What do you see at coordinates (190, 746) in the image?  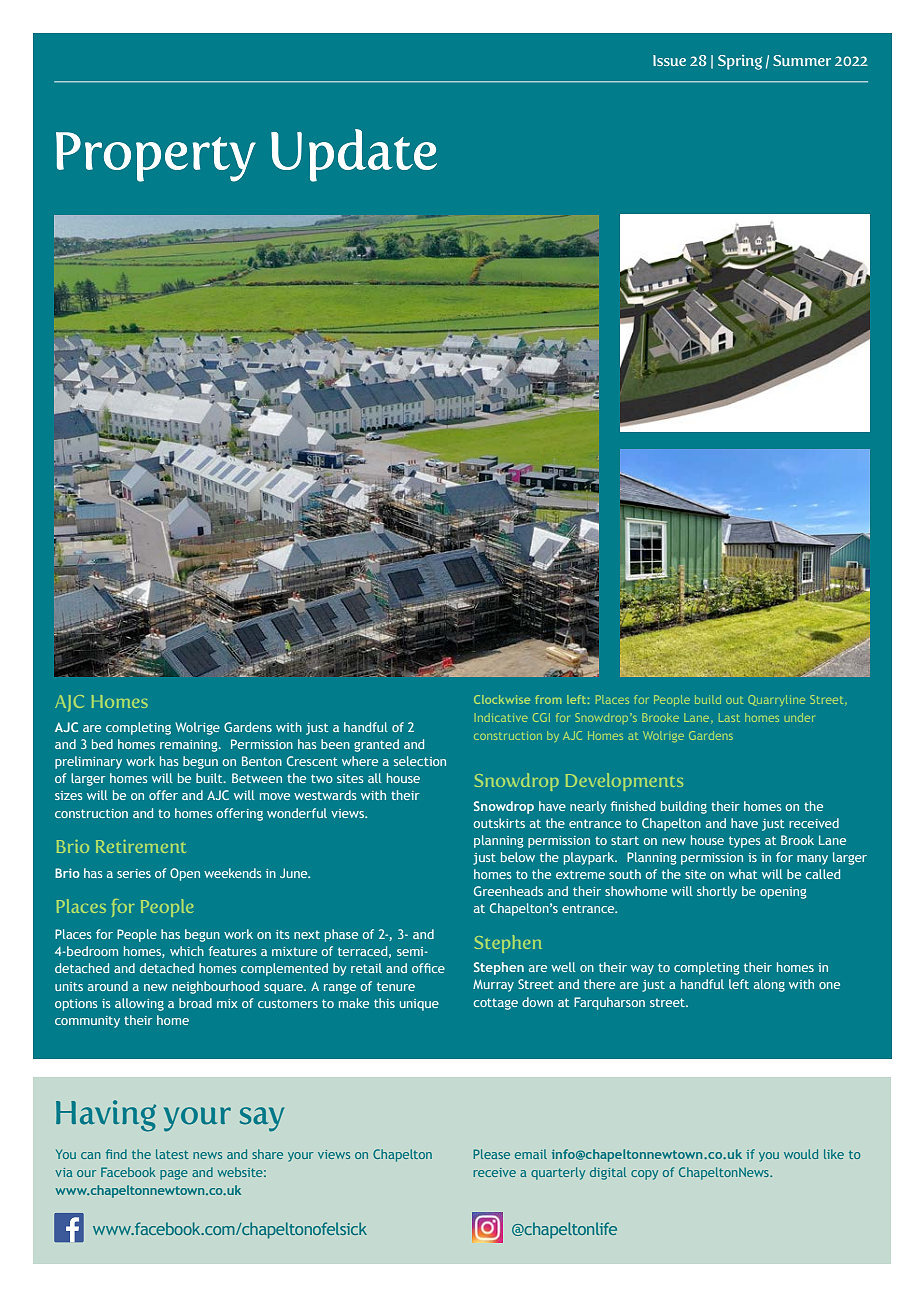 I see `remaining` at bounding box center [190, 746].
